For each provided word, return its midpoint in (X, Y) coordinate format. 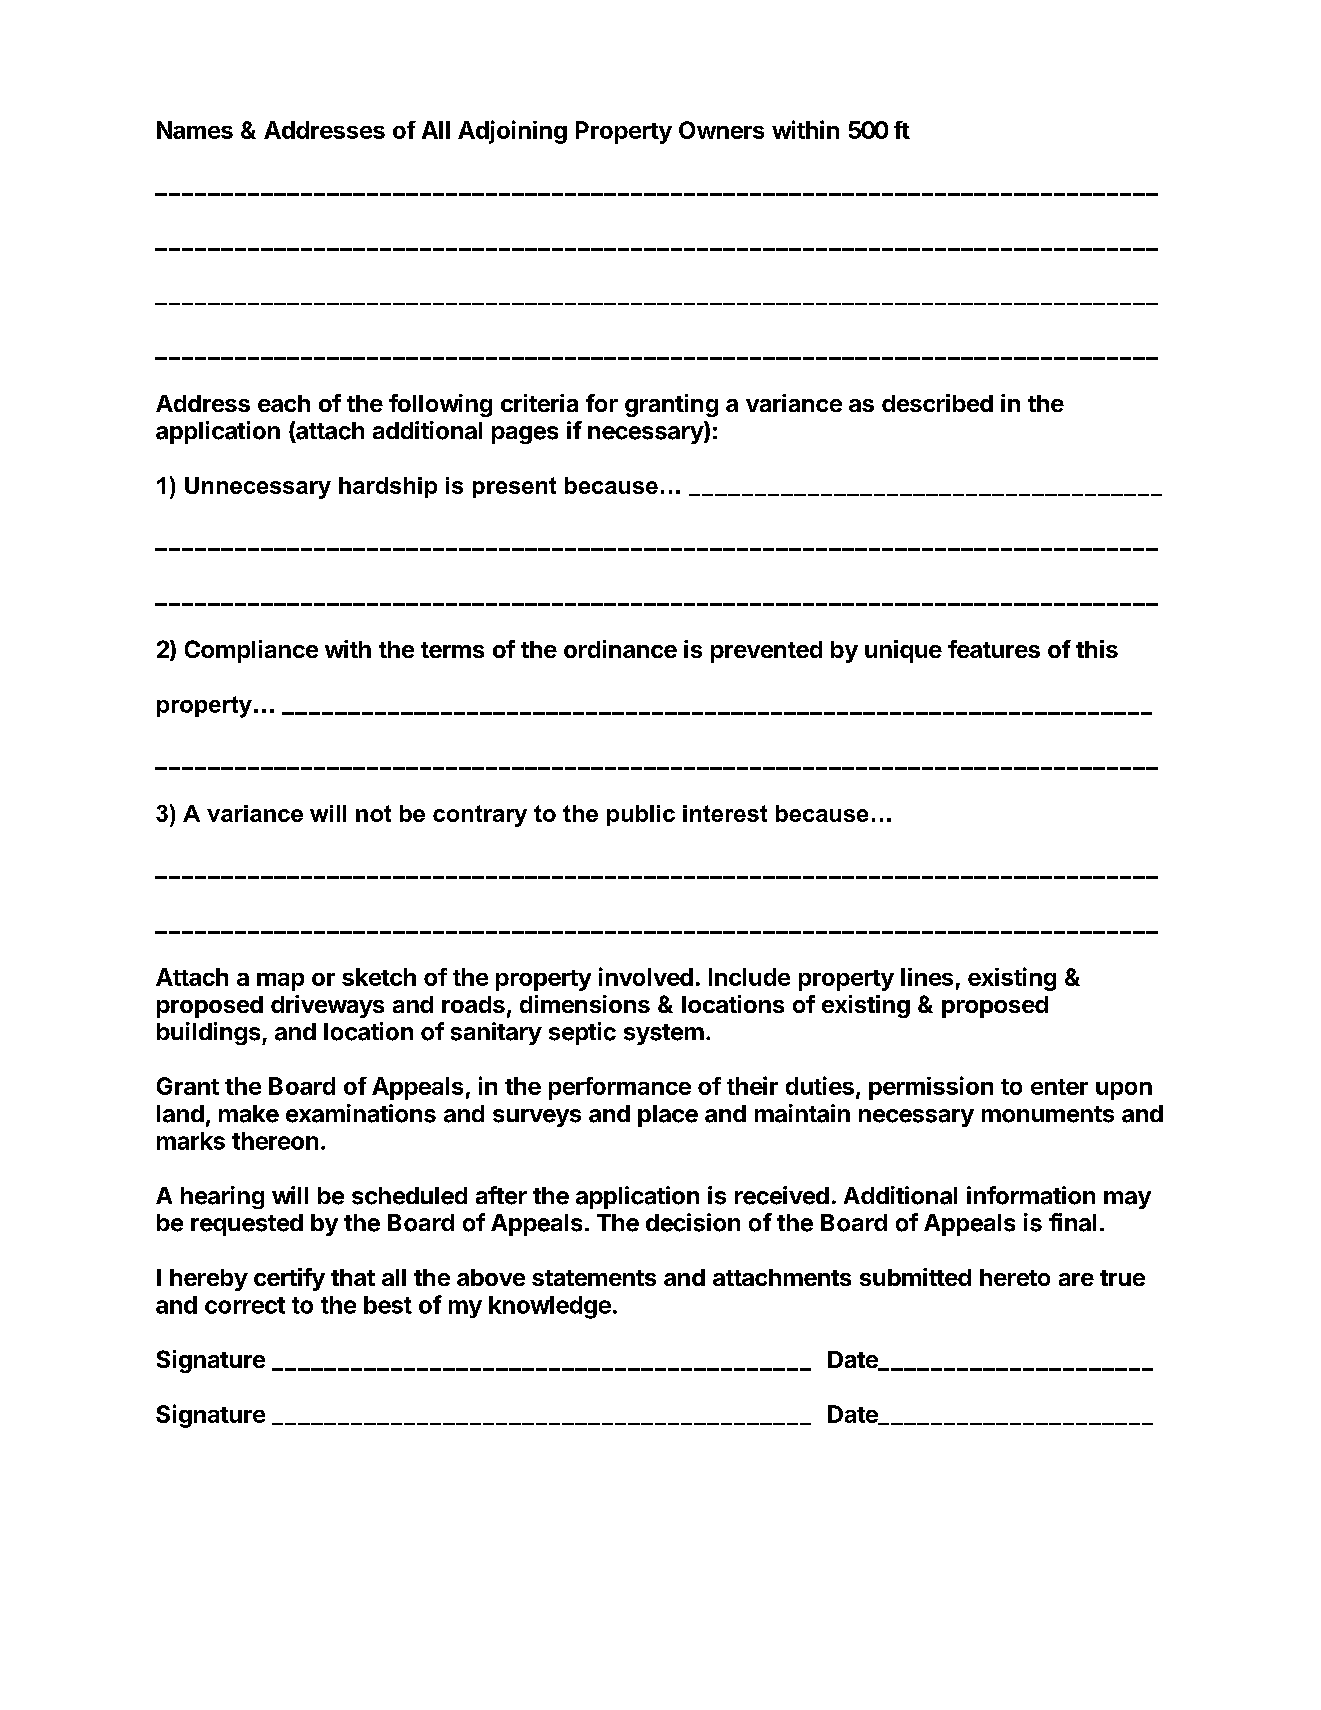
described (937, 403)
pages (525, 435)
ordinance (620, 649)
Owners (721, 130)
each (284, 403)
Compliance (251, 651)
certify (289, 1279)
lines (927, 977)
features (994, 649)
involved (646, 976)
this (1097, 649)
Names (195, 130)
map (280, 982)
